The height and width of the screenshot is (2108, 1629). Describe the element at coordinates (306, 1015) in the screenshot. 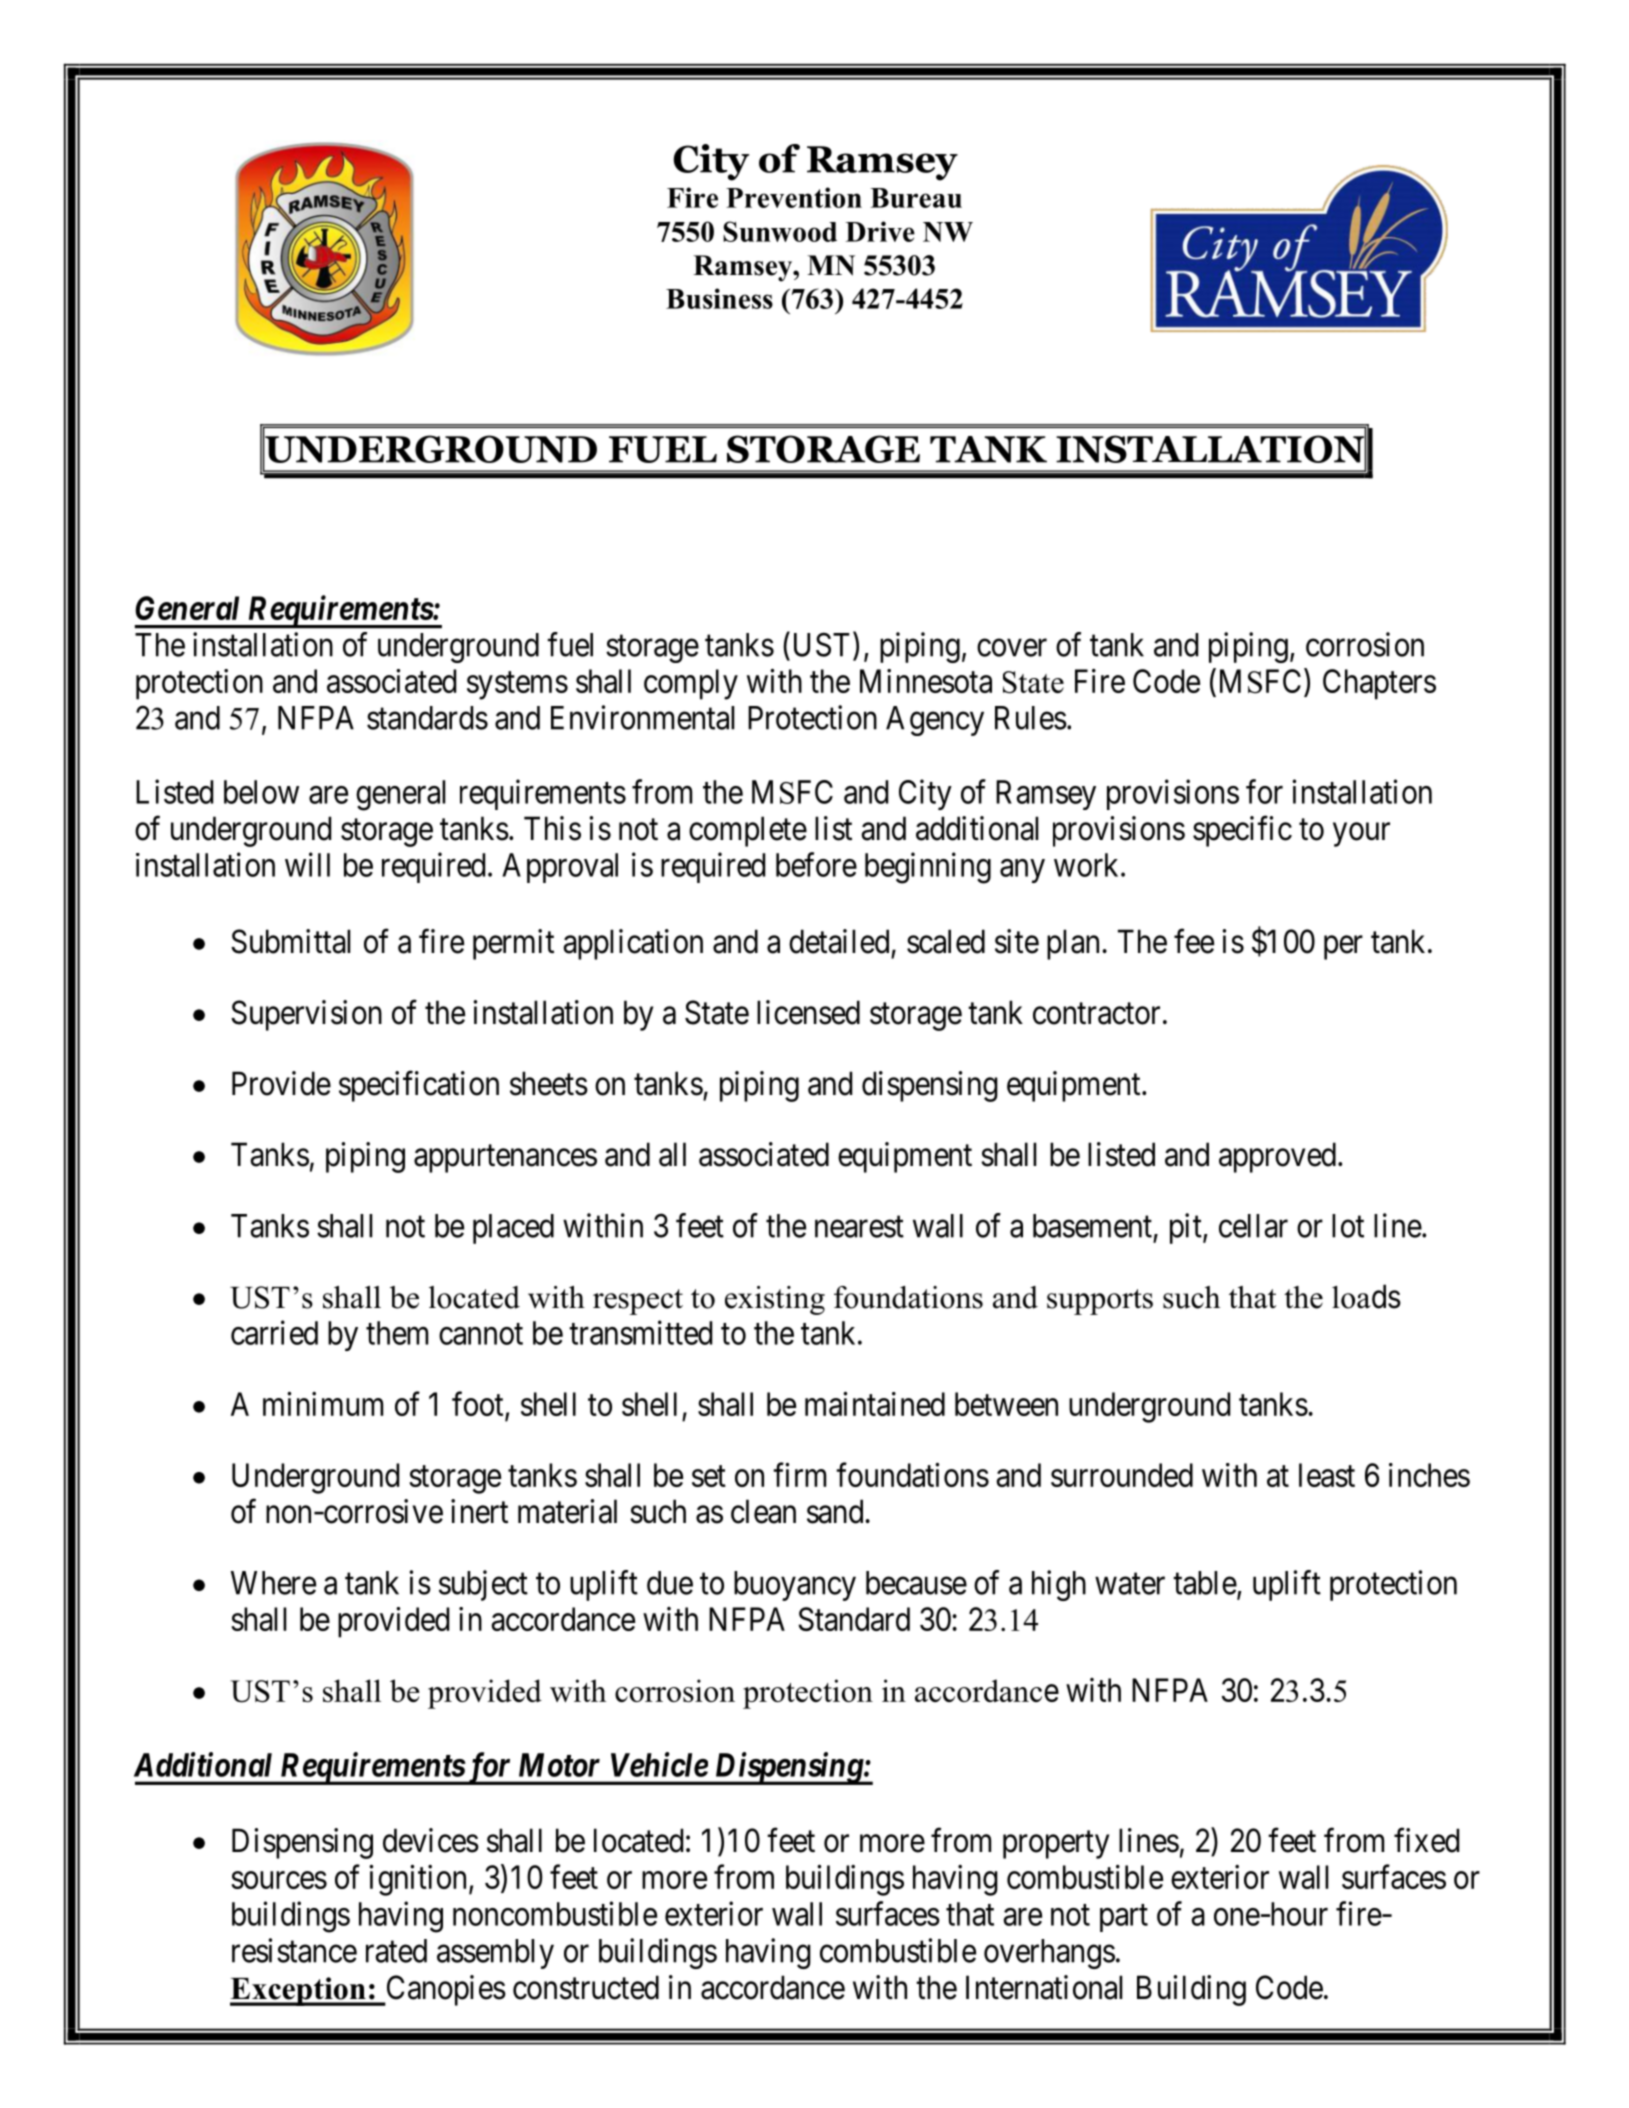

I see `Supervision` at that location.
